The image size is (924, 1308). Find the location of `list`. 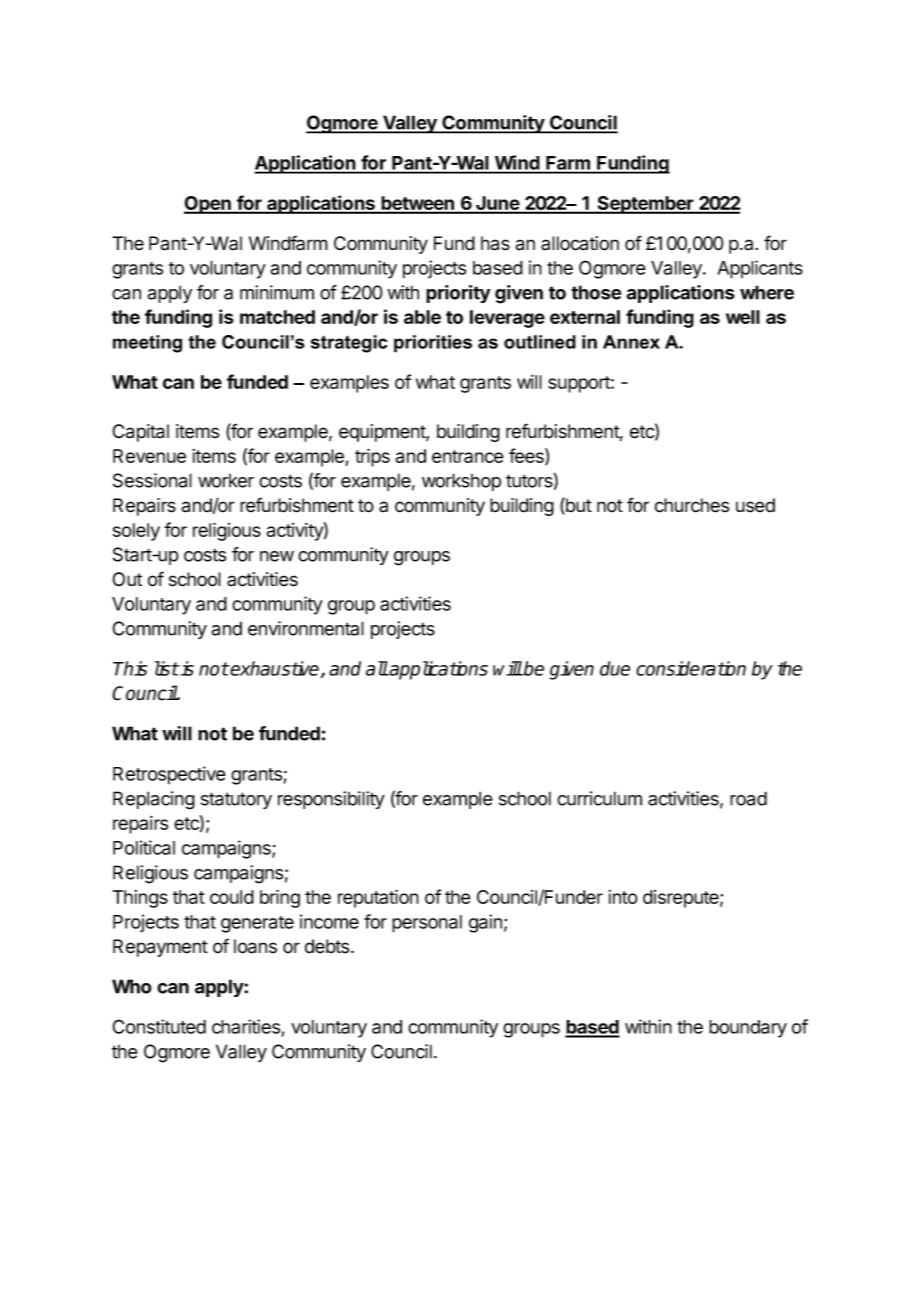

list is located at coordinates (167, 668).
